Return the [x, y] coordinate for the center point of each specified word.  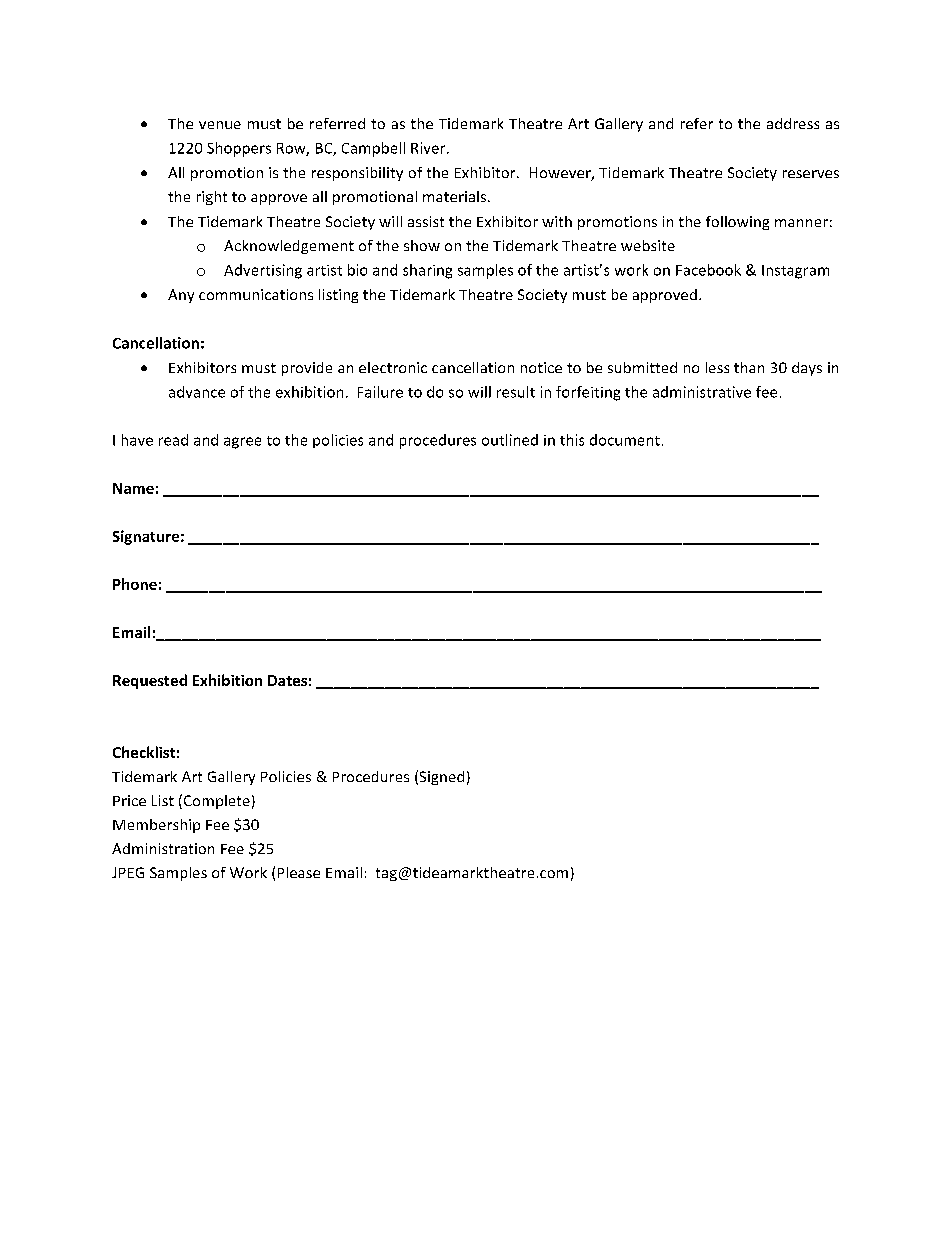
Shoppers [239, 149]
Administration [163, 848]
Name [133, 488]
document [625, 440]
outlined [510, 440]
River [429, 148]
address [793, 123]
